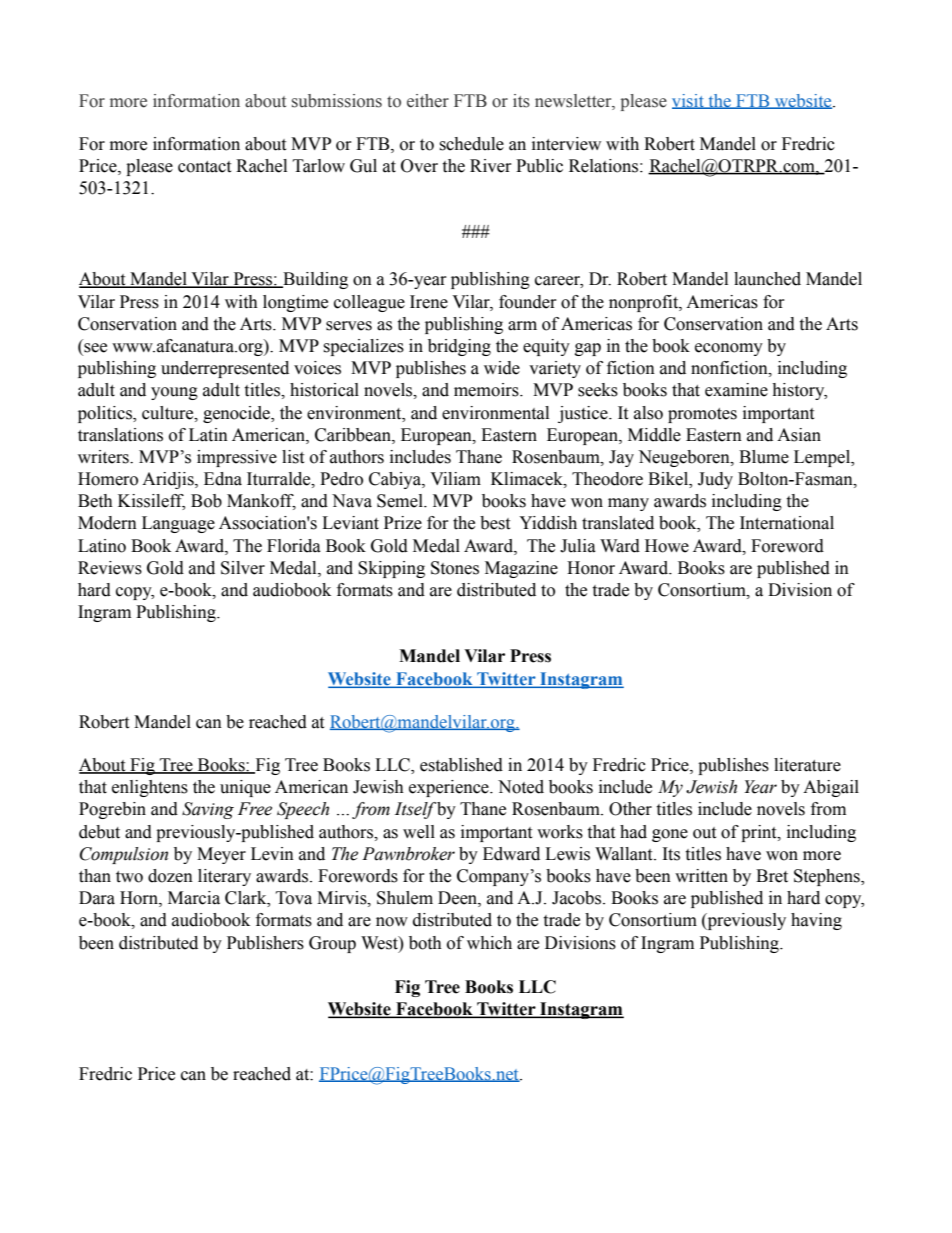 Image resolution: width=952 pixels, height=1233 pixels. Describe the element at coordinates (495, 523) in the screenshot. I see `best` at that location.
